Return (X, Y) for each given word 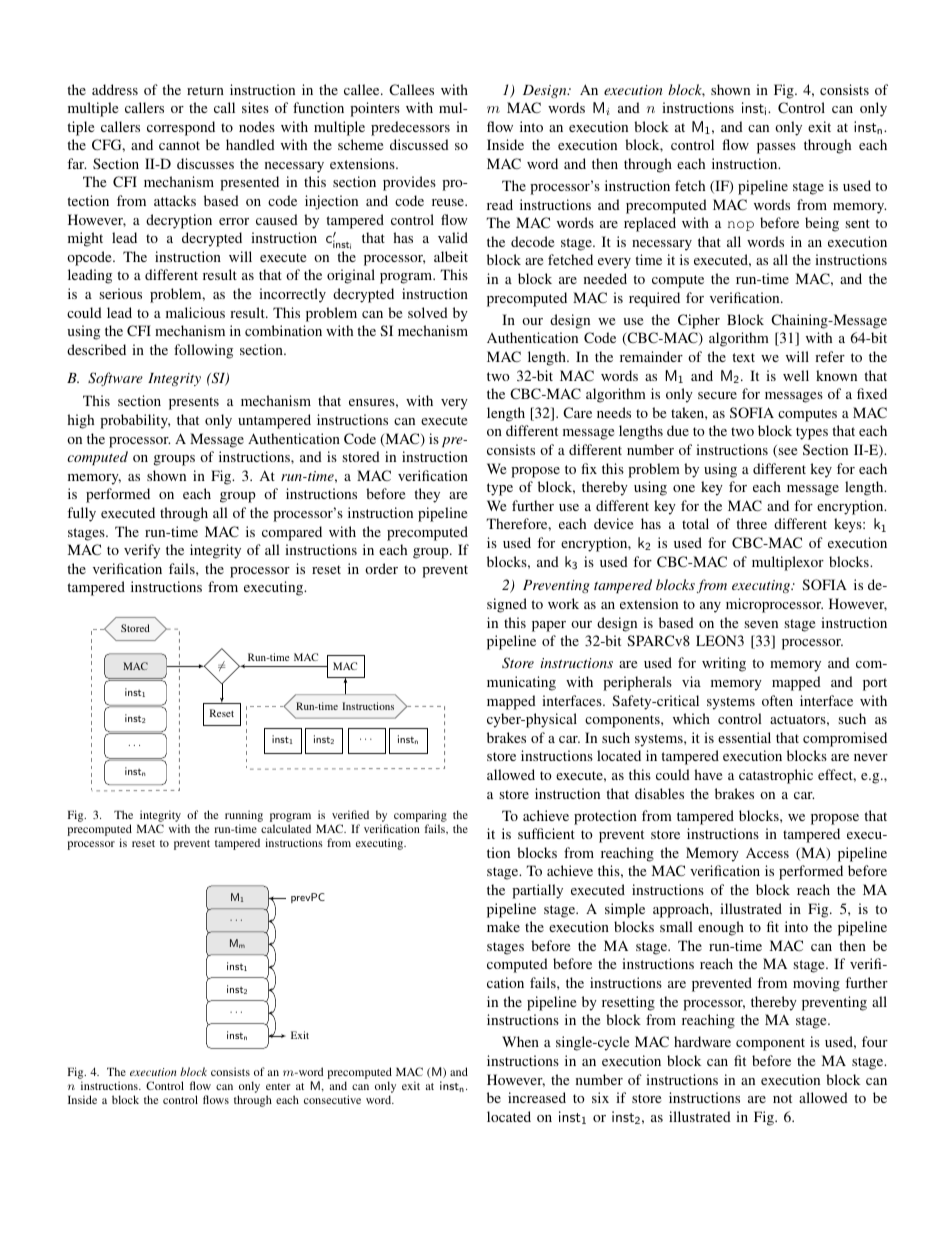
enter (278, 1086)
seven (761, 624)
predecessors (410, 128)
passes (776, 148)
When (520, 1041)
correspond (181, 128)
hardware (702, 1041)
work (563, 603)
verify (142, 551)
